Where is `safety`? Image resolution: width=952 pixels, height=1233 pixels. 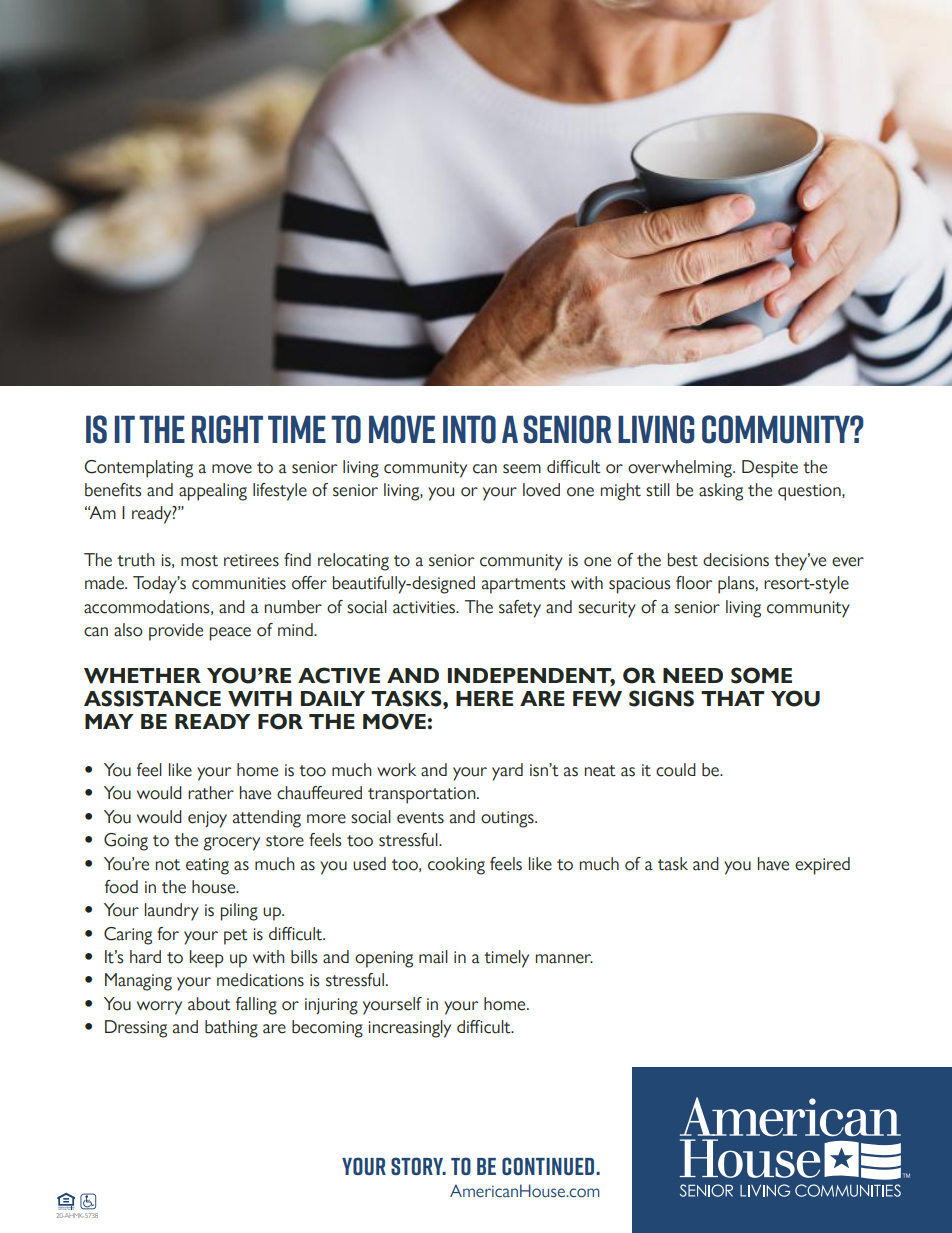 safety is located at coordinates (520, 609).
